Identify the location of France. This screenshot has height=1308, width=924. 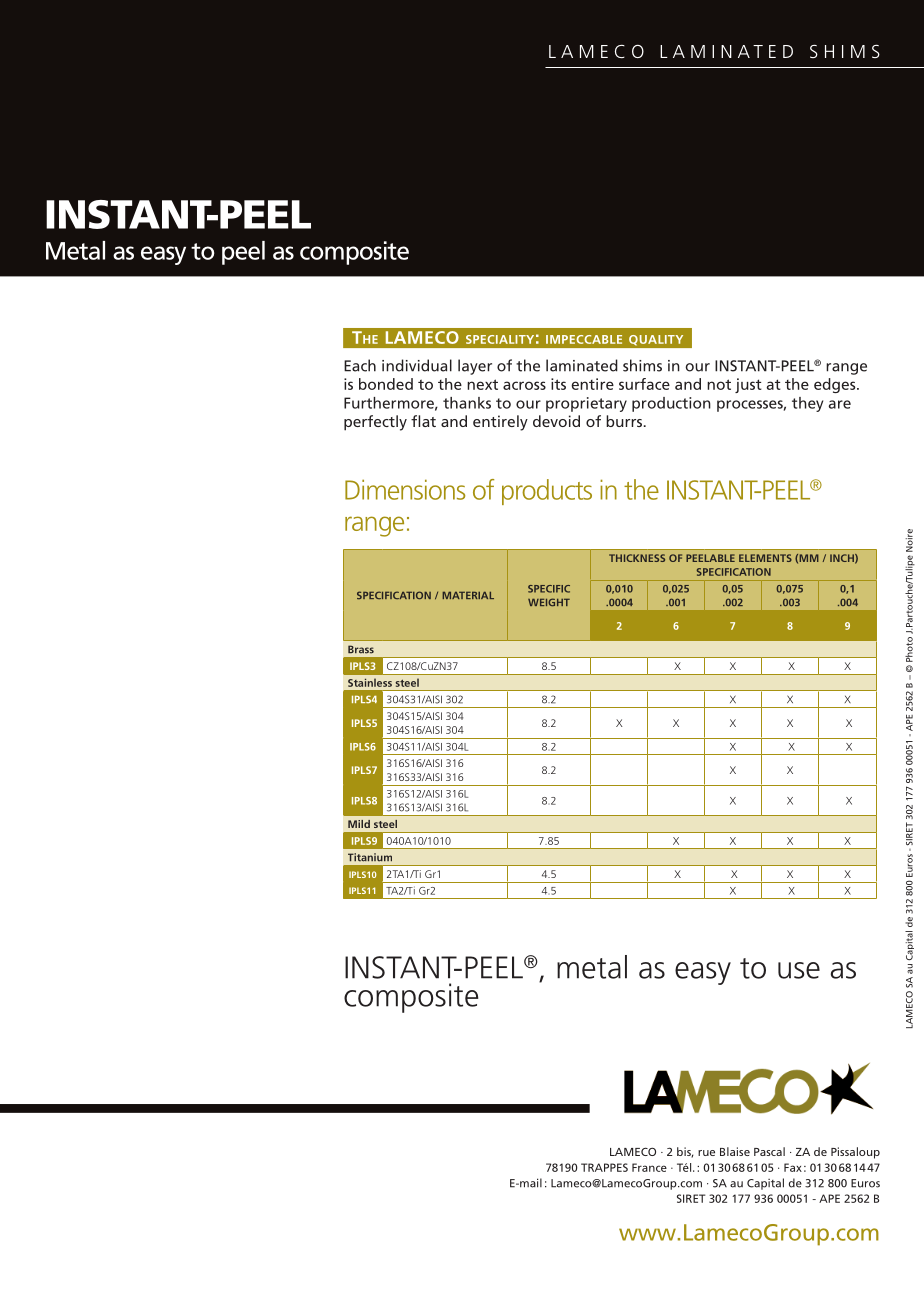
(649, 1167).
